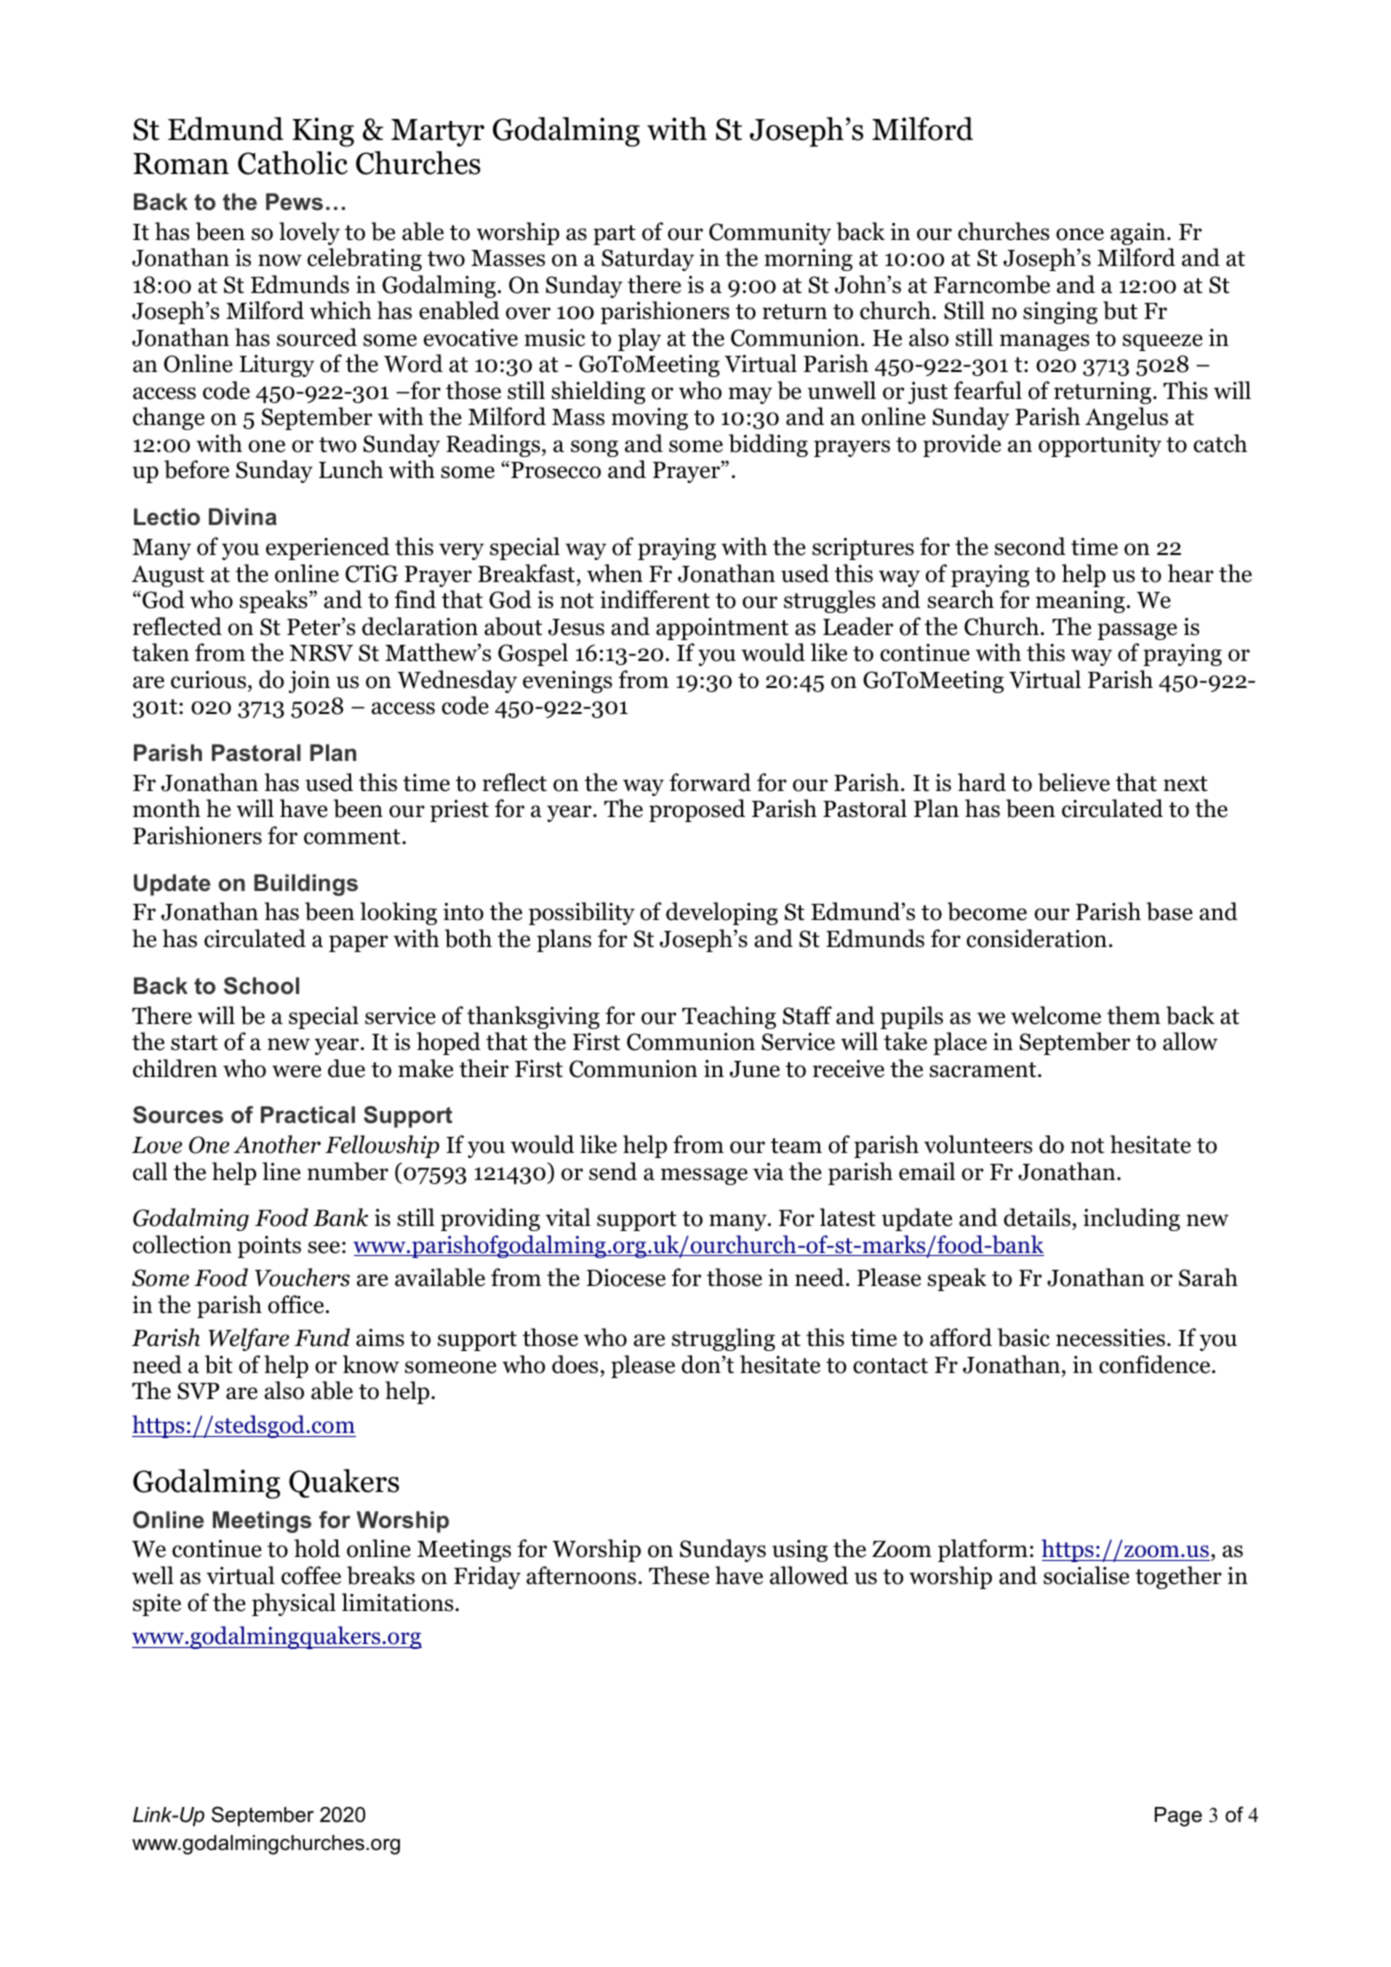 The image size is (1391, 1967). I want to click on Teaching, so click(729, 1017).
